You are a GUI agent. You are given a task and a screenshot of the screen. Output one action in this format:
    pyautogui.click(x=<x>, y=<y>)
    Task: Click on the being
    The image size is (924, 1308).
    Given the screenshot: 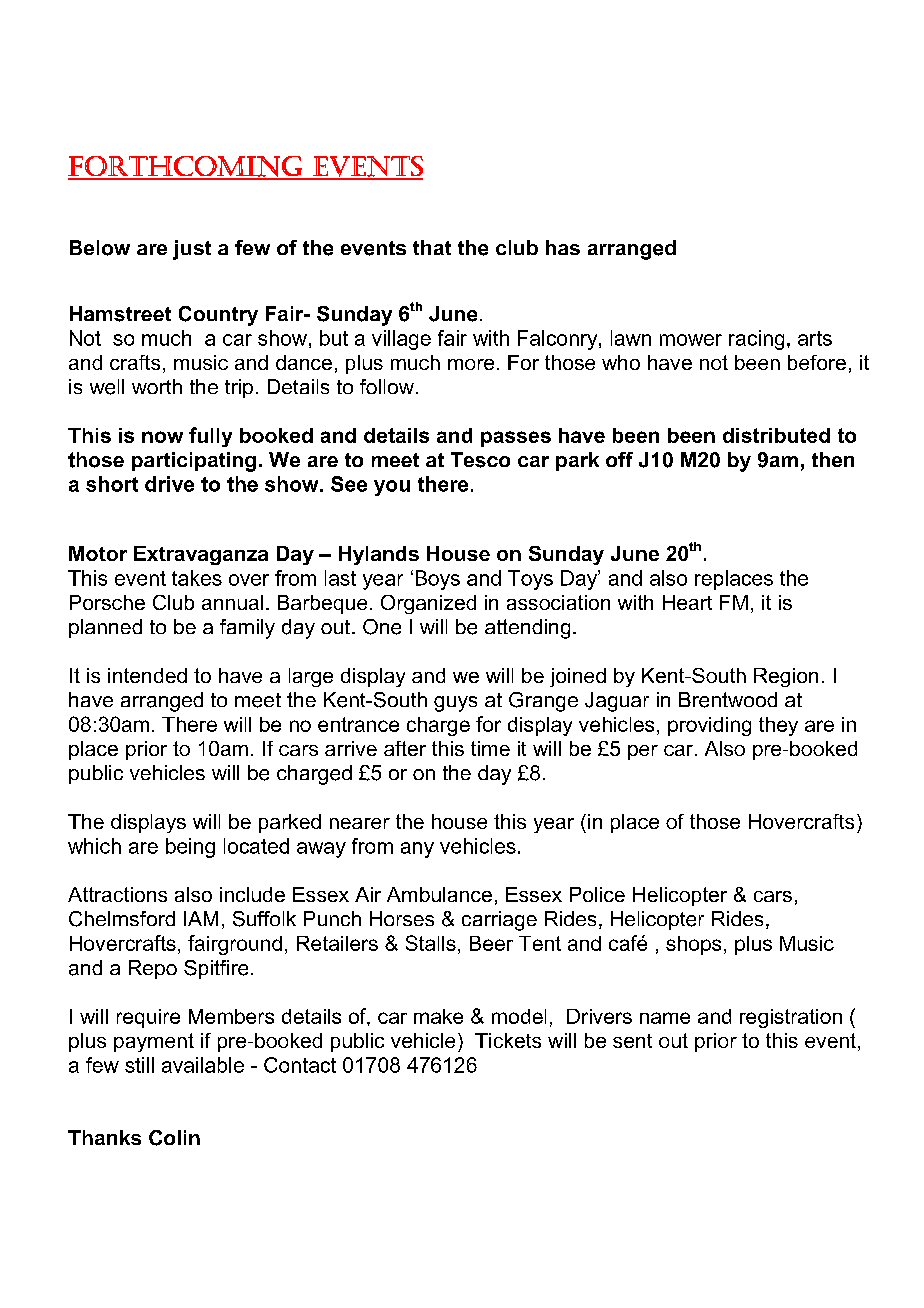 What is the action you would take?
    pyautogui.click(x=190, y=848)
